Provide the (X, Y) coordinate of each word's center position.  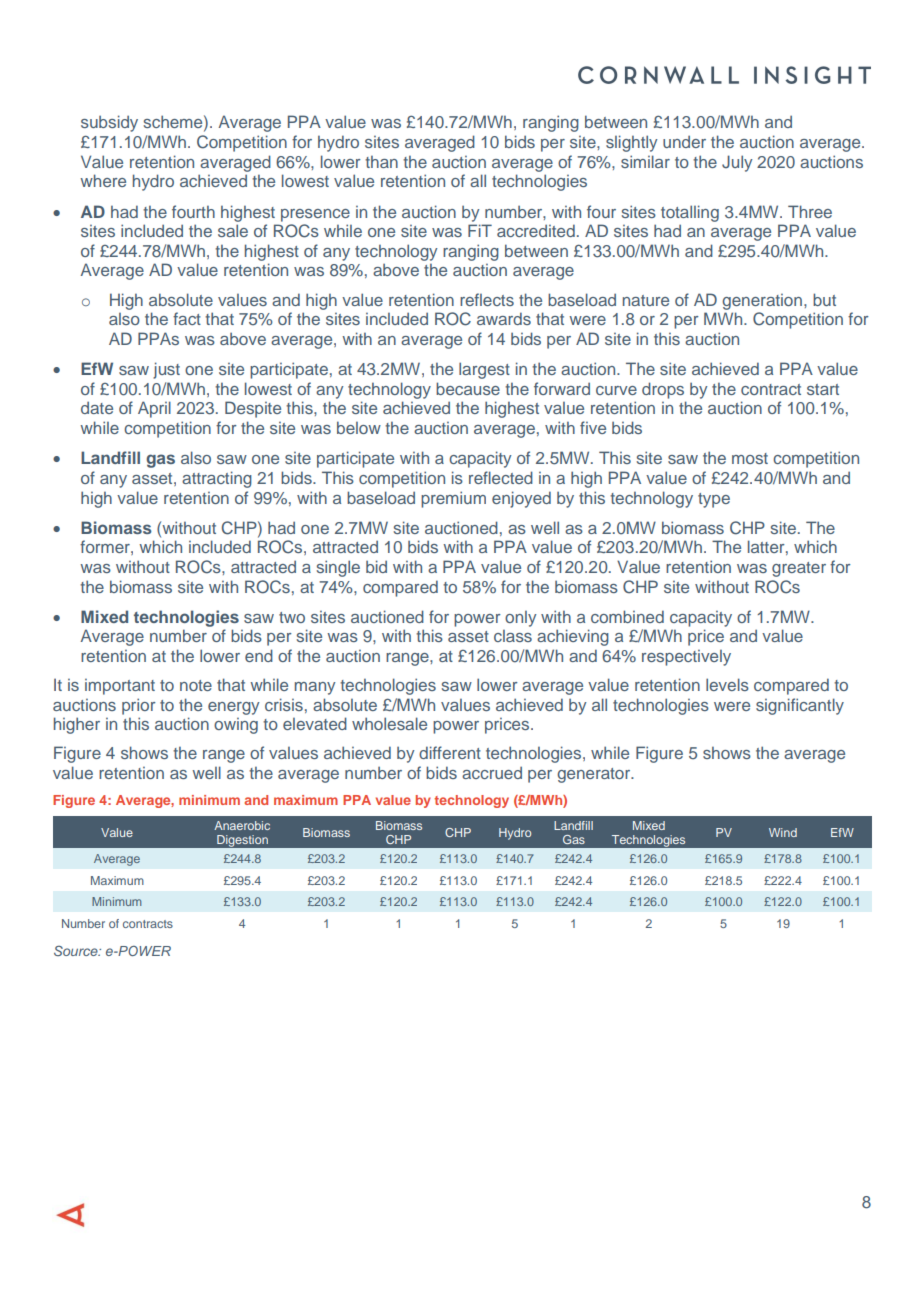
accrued (492, 772)
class (513, 636)
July (737, 163)
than (381, 162)
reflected (501, 477)
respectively (686, 658)
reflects (487, 299)
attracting (217, 479)
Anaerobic (242, 825)
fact (187, 318)
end (259, 655)
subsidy (109, 123)
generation (762, 302)
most (750, 458)
